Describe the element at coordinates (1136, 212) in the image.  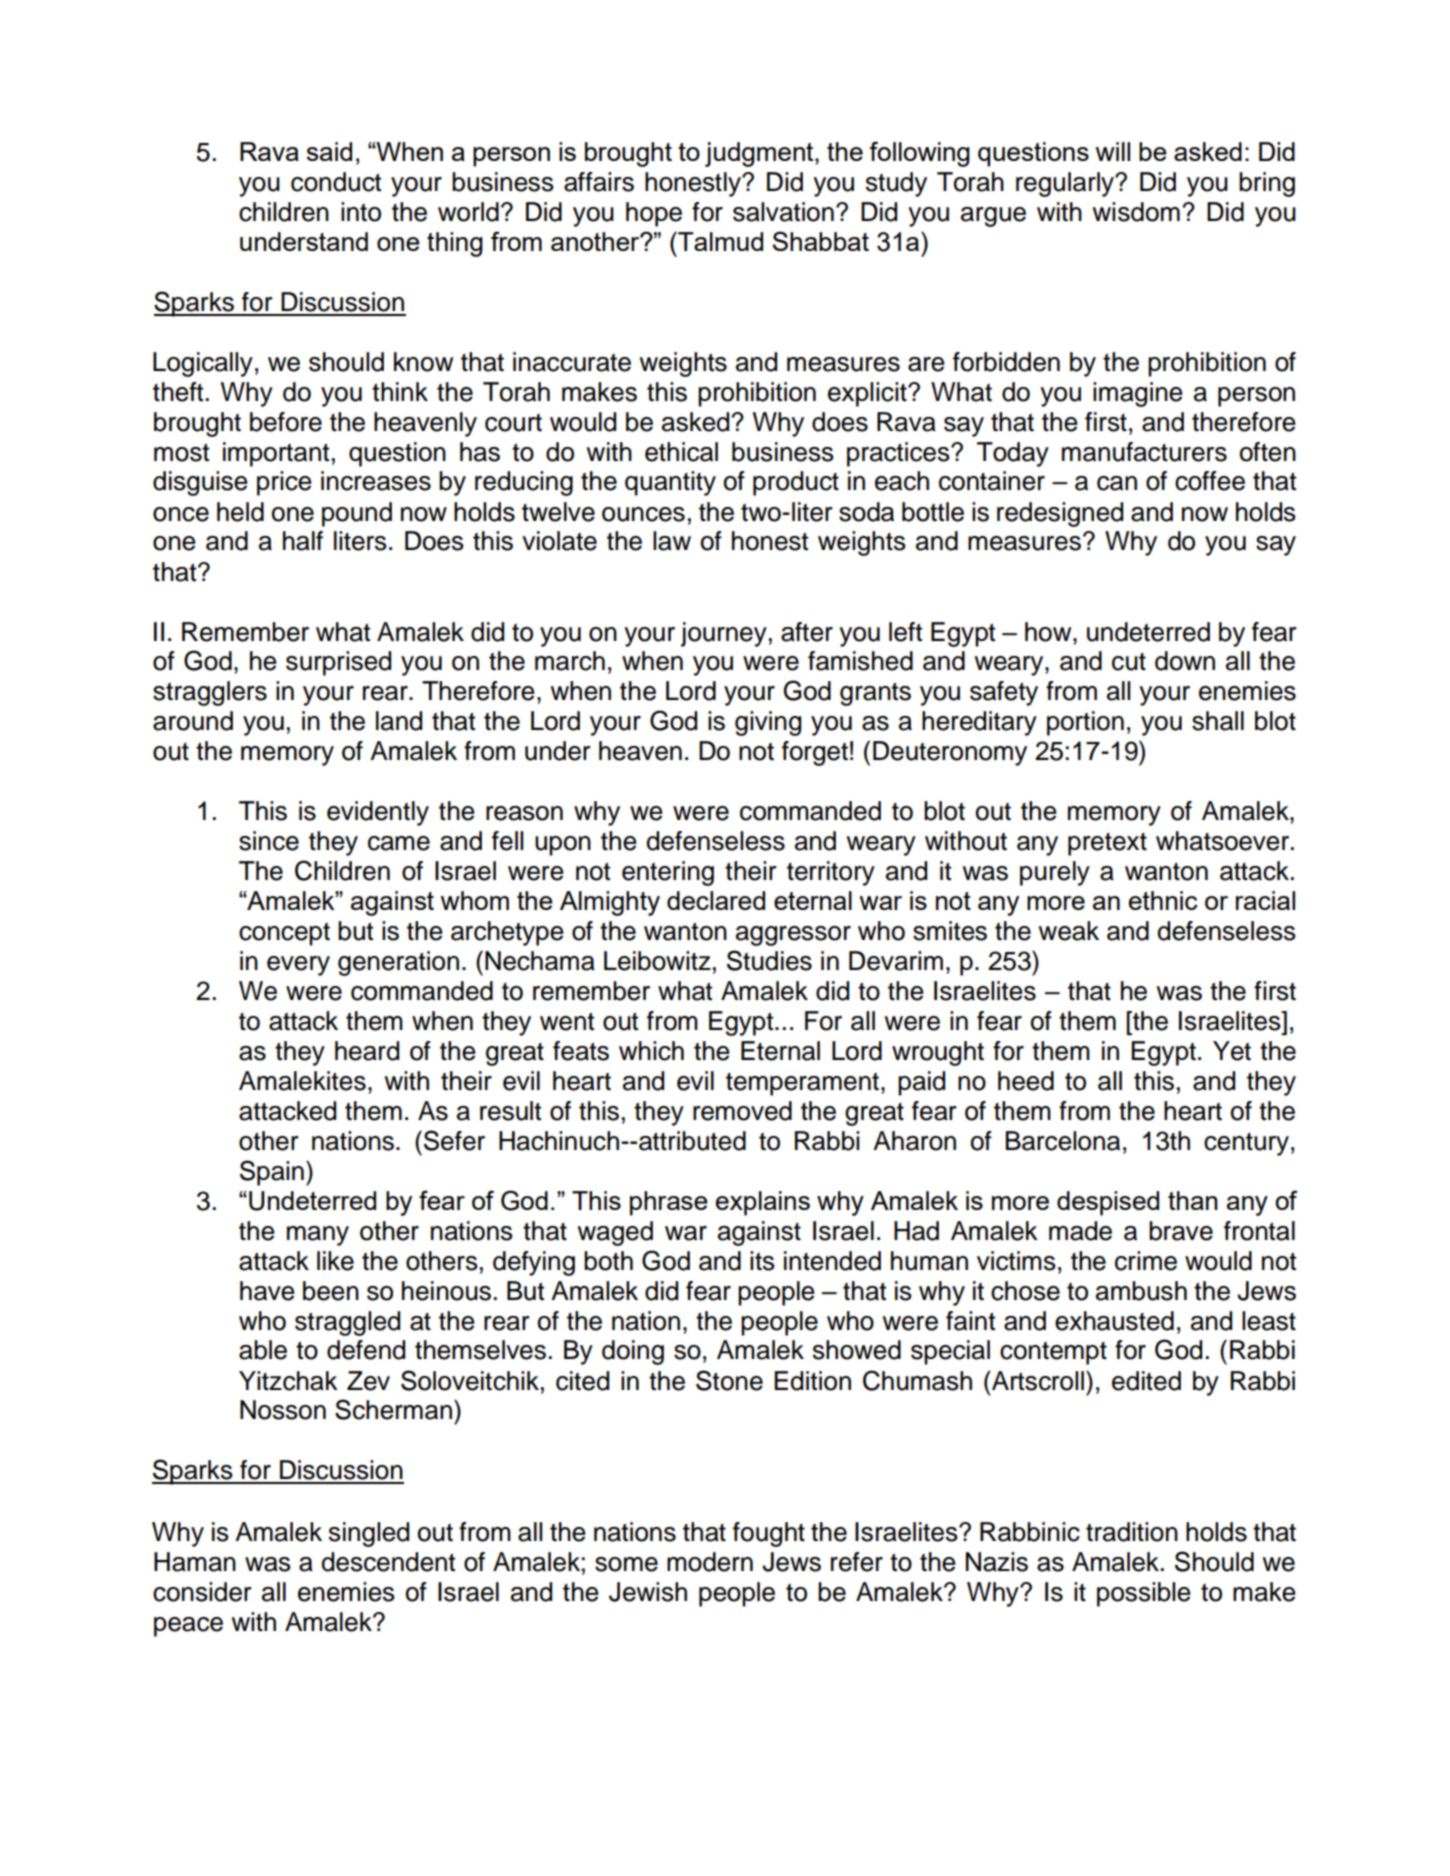
I see `wisdom` at that location.
